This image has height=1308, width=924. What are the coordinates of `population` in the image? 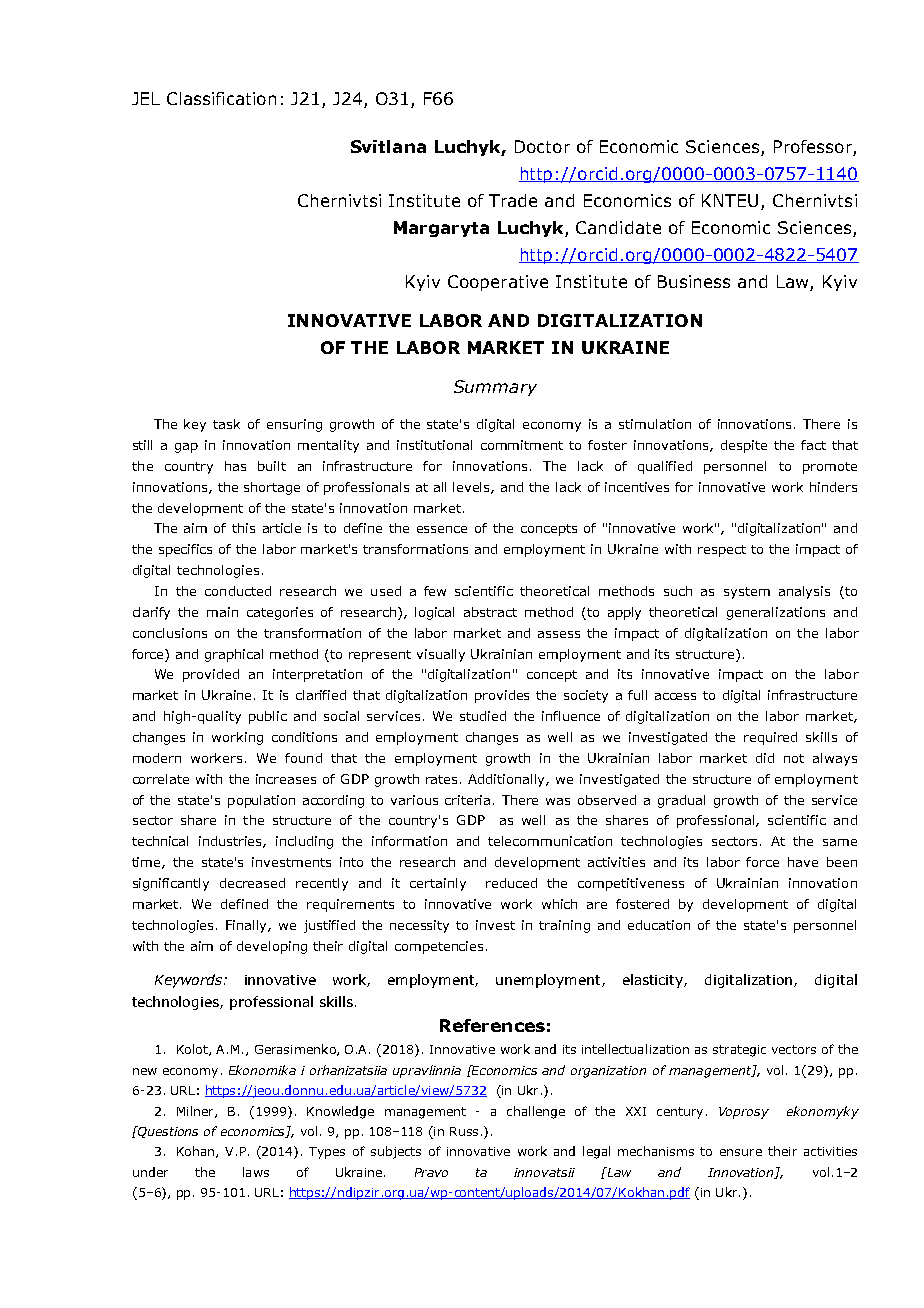 It's located at (261, 801).
